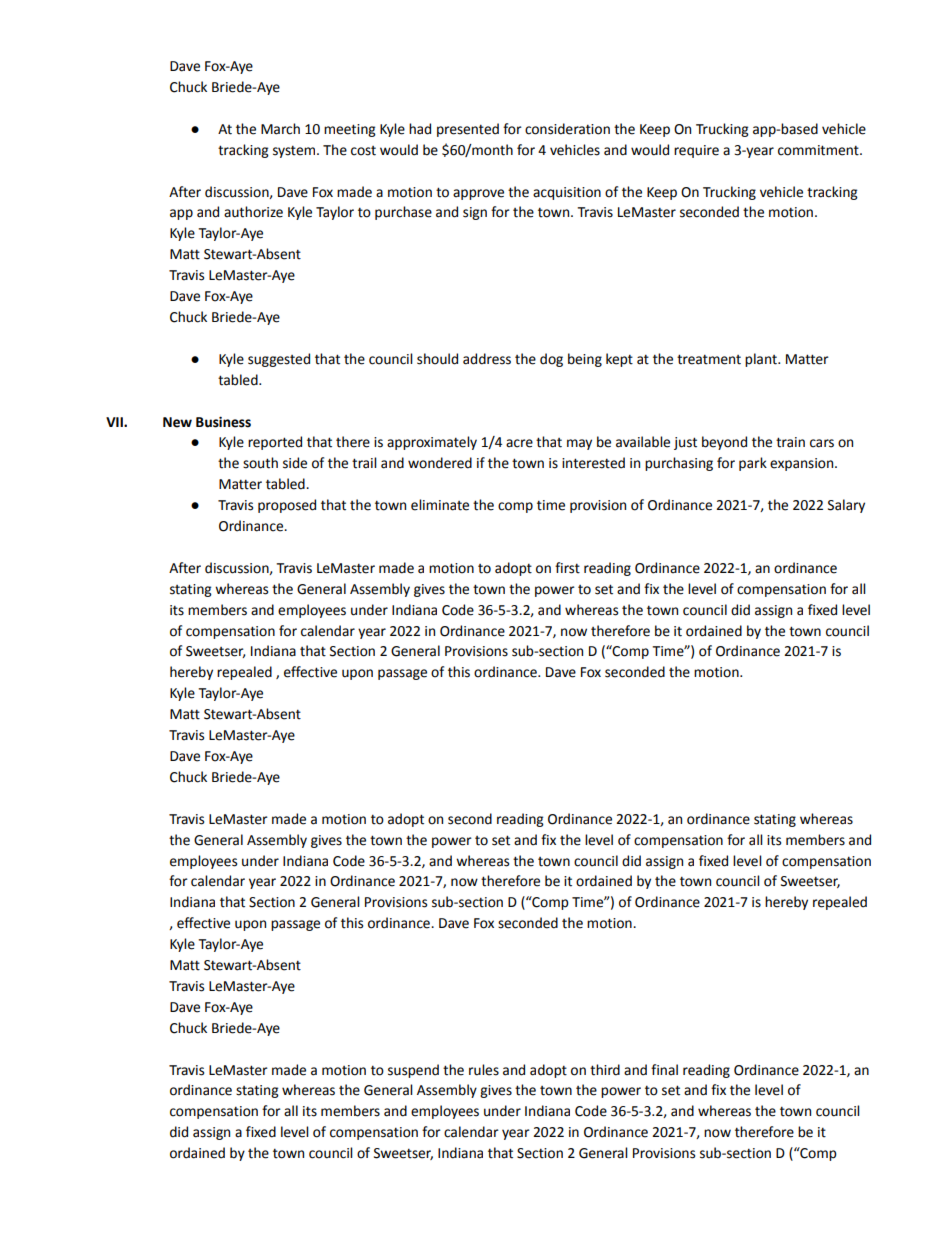 The image size is (952, 1233). Describe the element at coordinates (287, 506) in the screenshot. I see `proposed` at that location.
